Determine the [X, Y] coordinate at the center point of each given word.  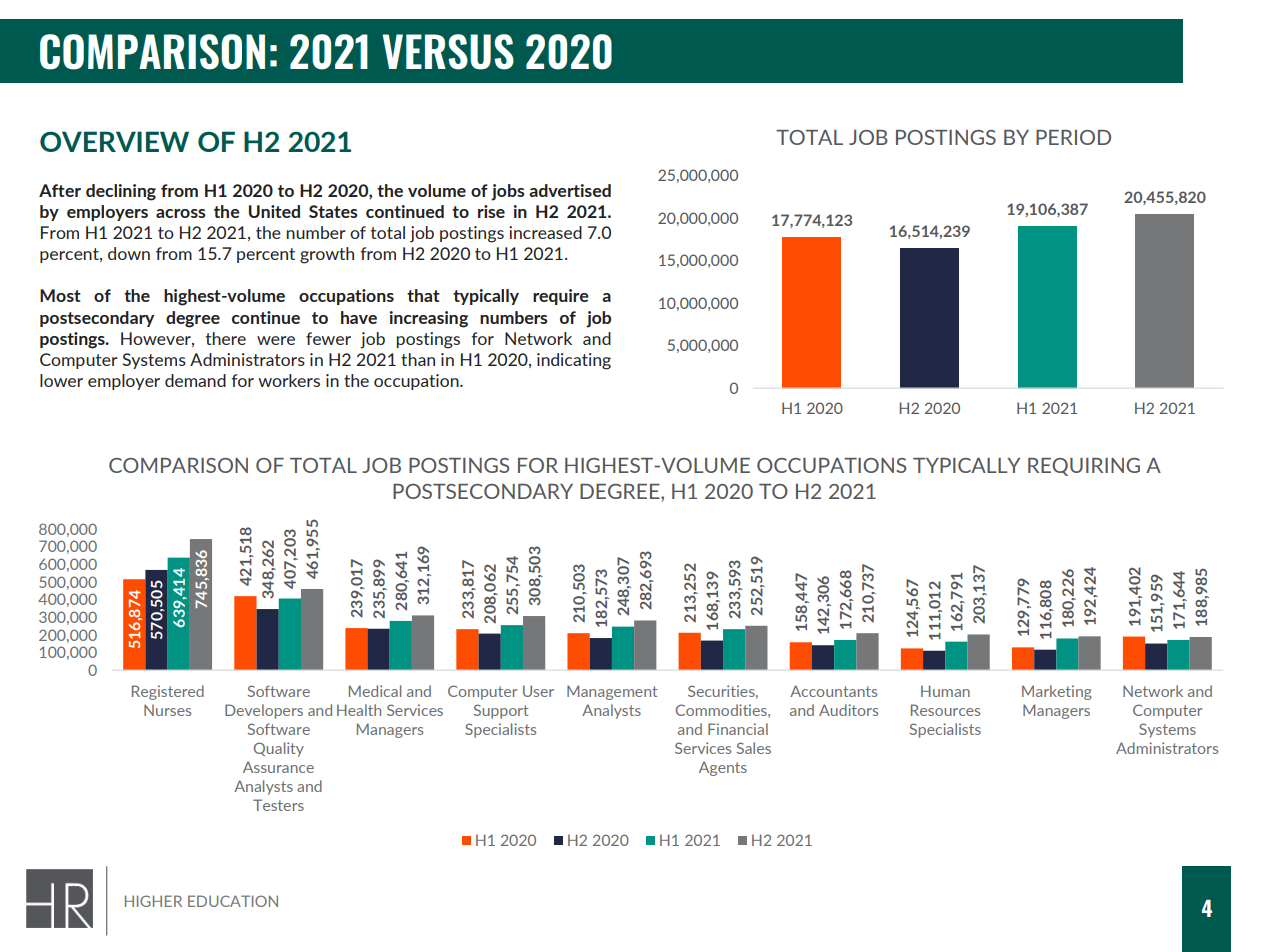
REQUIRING [1084, 467]
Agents [723, 768]
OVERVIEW [114, 141]
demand [195, 380]
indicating [574, 361]
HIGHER [153, 901]
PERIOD [1073, 137]
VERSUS [448, 52]
